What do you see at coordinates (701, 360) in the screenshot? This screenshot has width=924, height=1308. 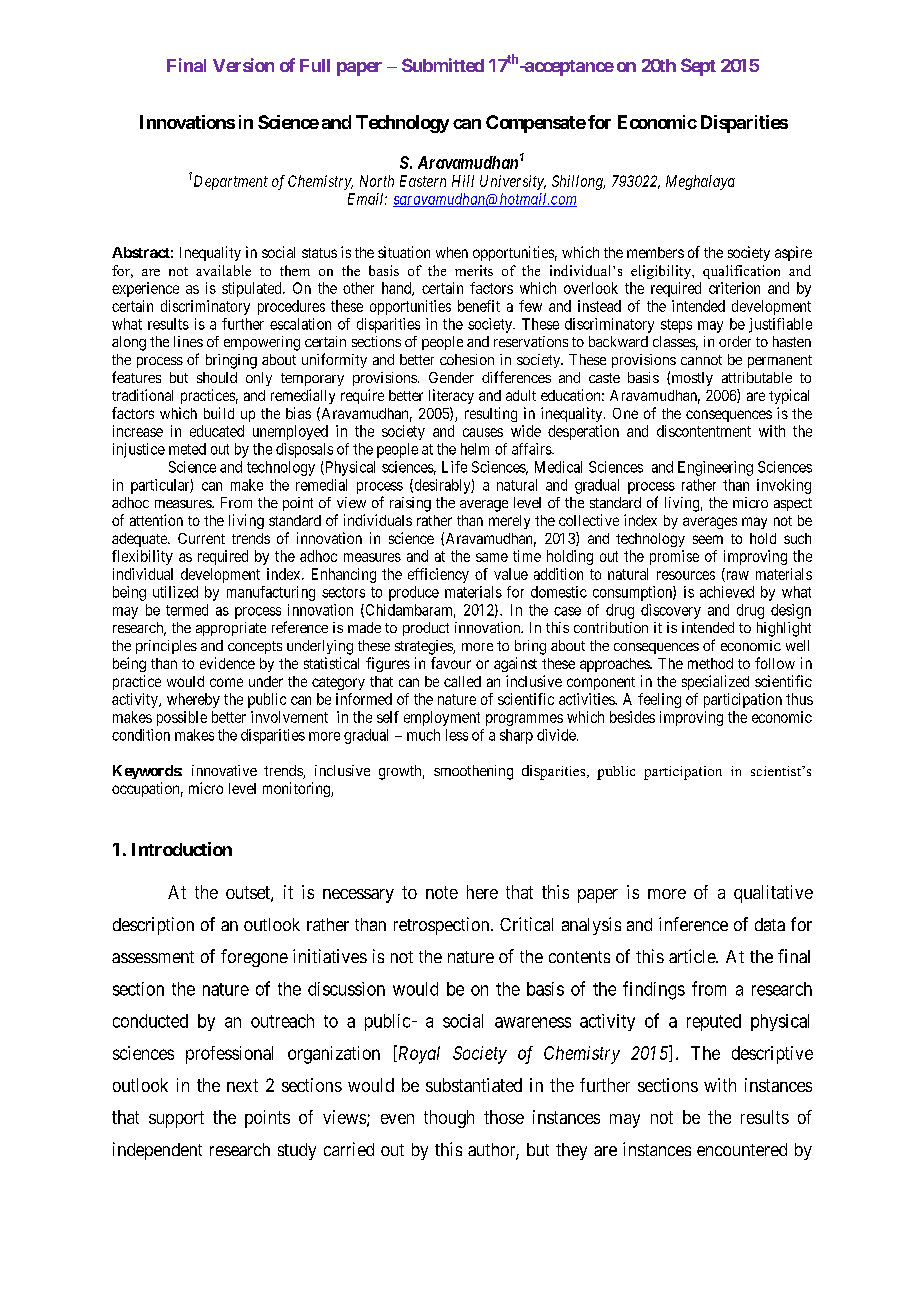 I see `cannot` at bounding box center [701, 360].
